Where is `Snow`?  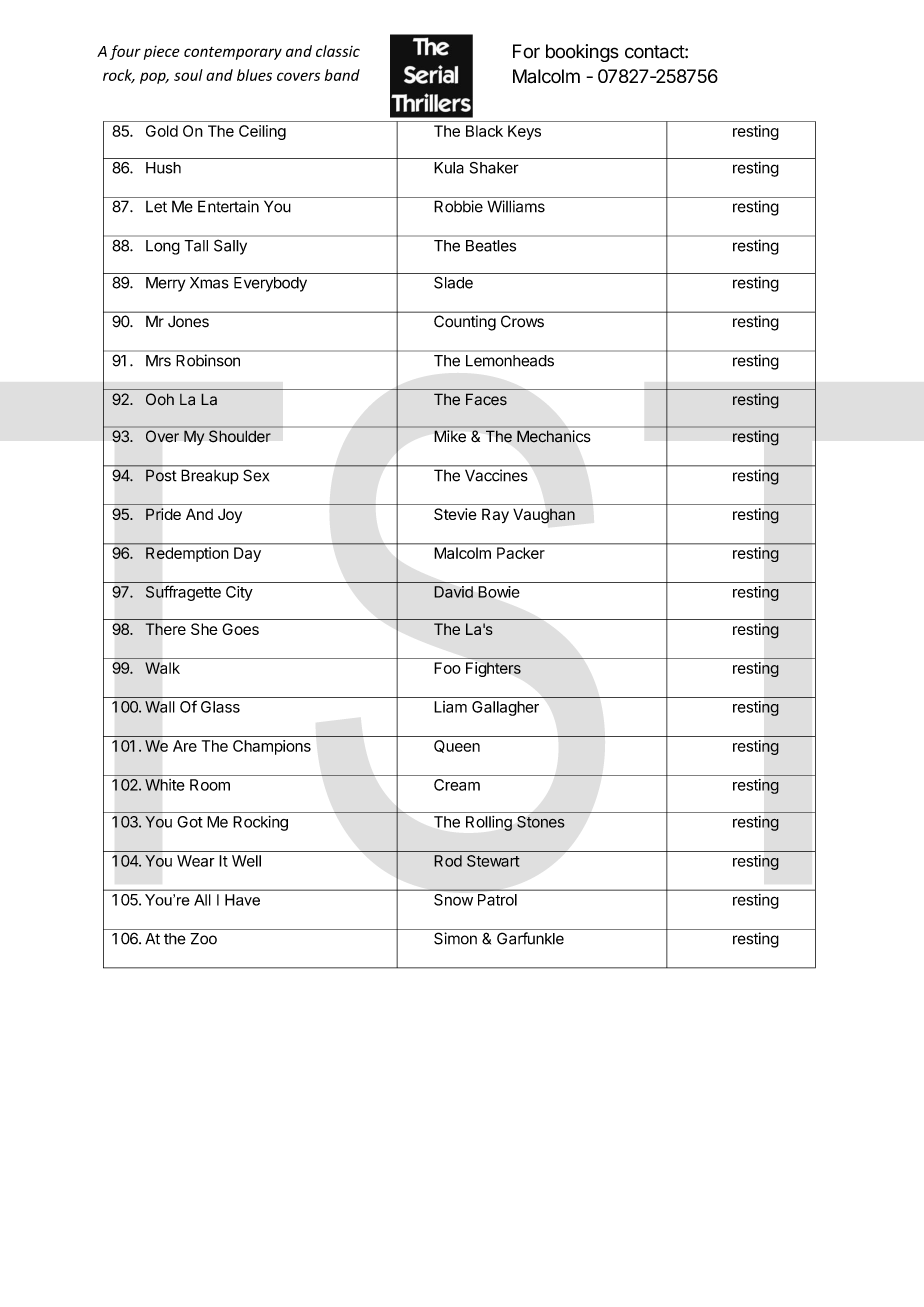
Snow is located at coordinates (453, 900).
